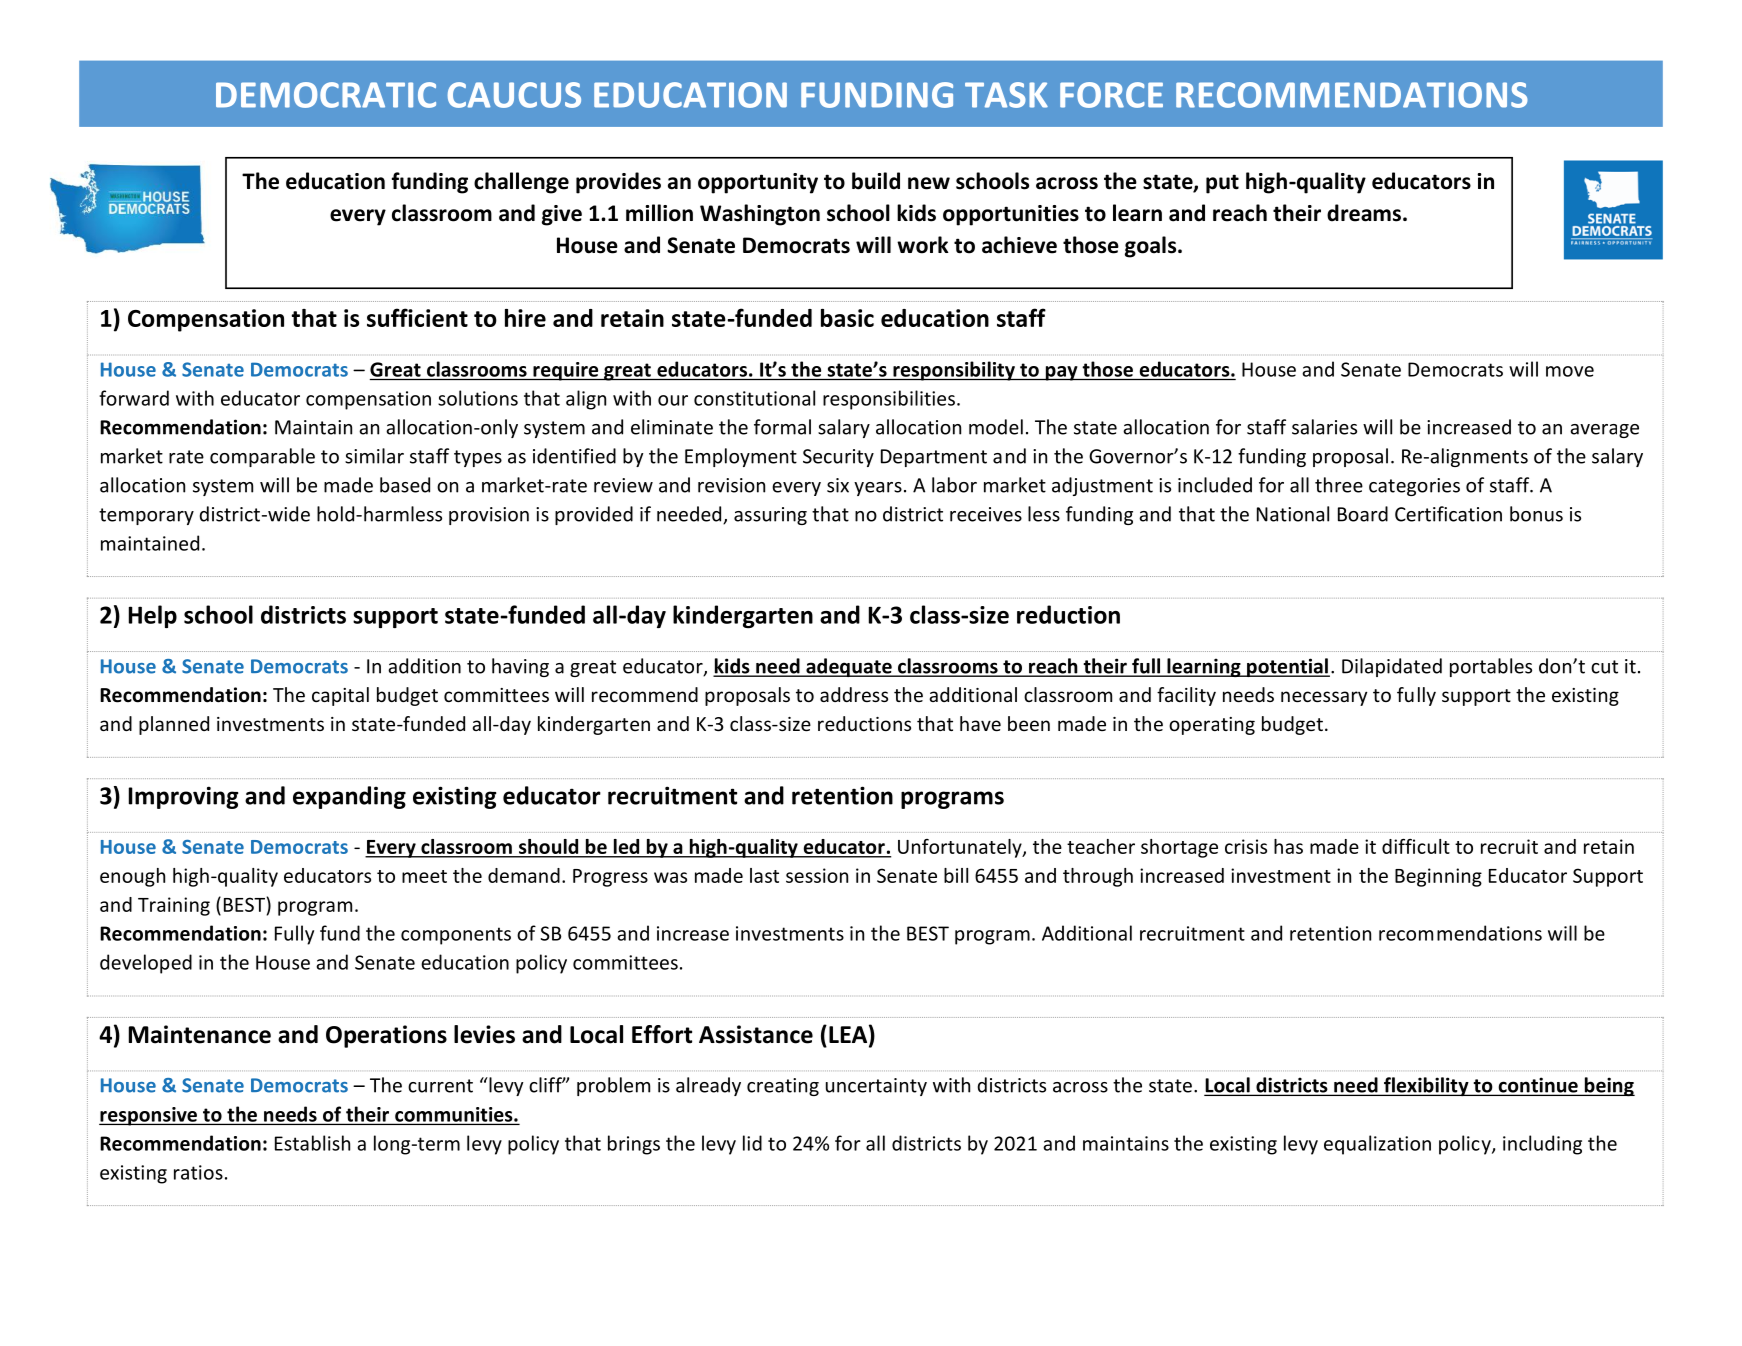 The width and height of the screenshot is (1742, 1346). What do you see at coordinates (889, 400) in the screenshot?
I see `responsibilities` at bounding box center [889, 400].
